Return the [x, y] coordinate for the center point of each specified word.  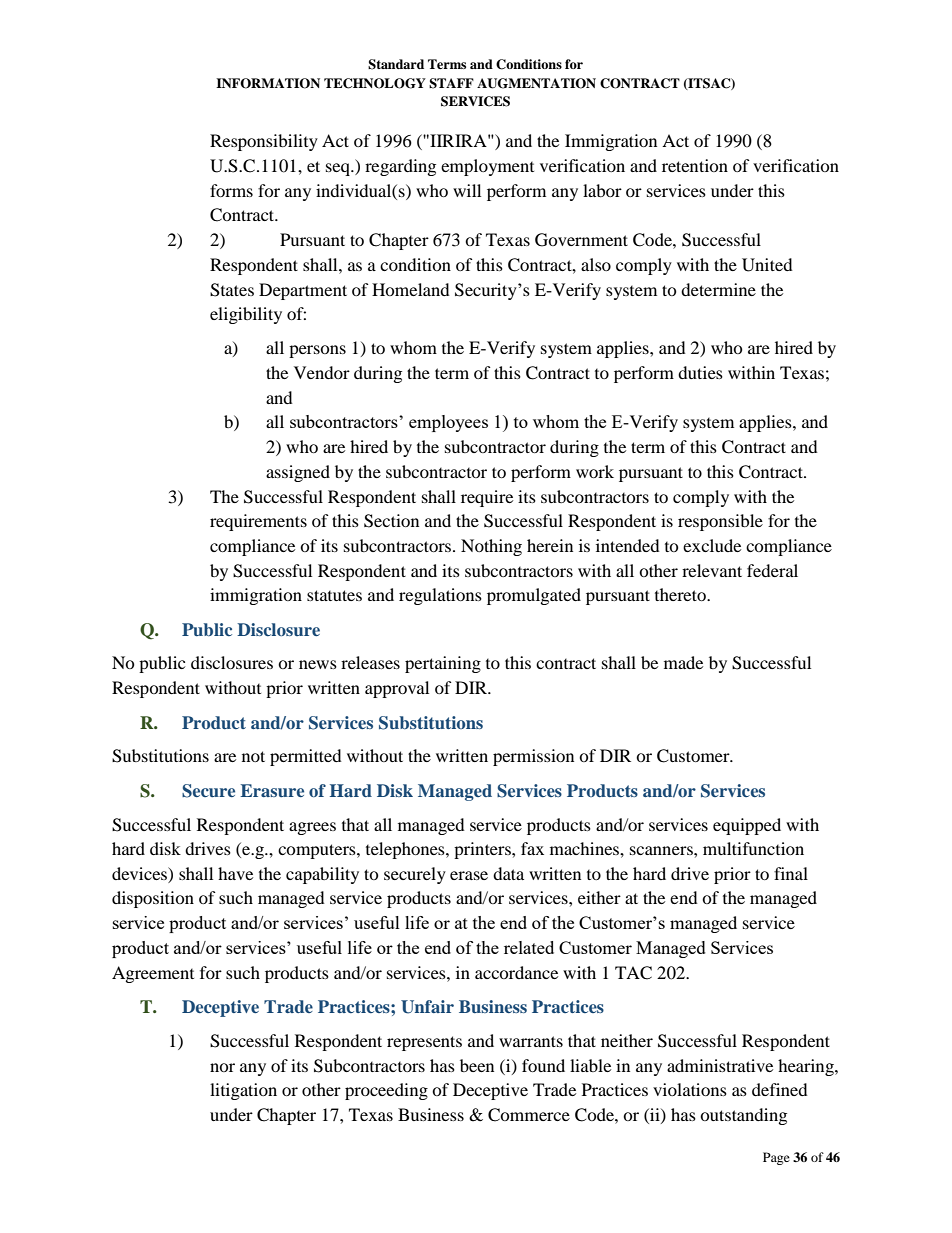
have [235, 873]
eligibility [246, 315]
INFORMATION [268, 83]
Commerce [529, 1115]
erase [469, 875]
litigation [243, 1091]
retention [695, 165]
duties [700, 372]
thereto [681, 594]
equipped [747, 826]
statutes [334, 595]
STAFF [451, 83]
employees [448, 423]
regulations [440, 596]
